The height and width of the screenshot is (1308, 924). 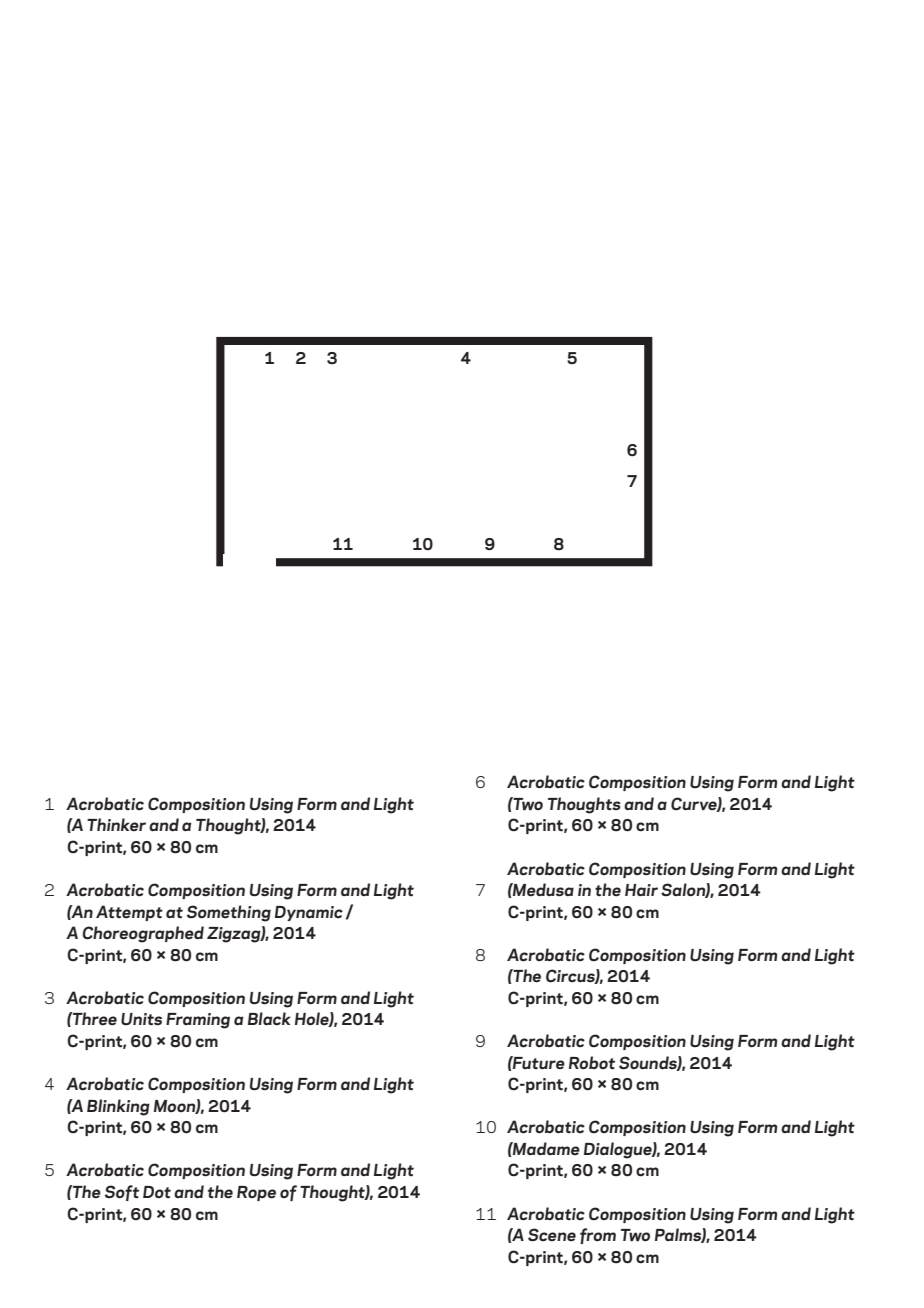 What do you see at coordinates (157, 1192) in the screenshot?
I see `Dot` at bounding box center [157, 1192].
